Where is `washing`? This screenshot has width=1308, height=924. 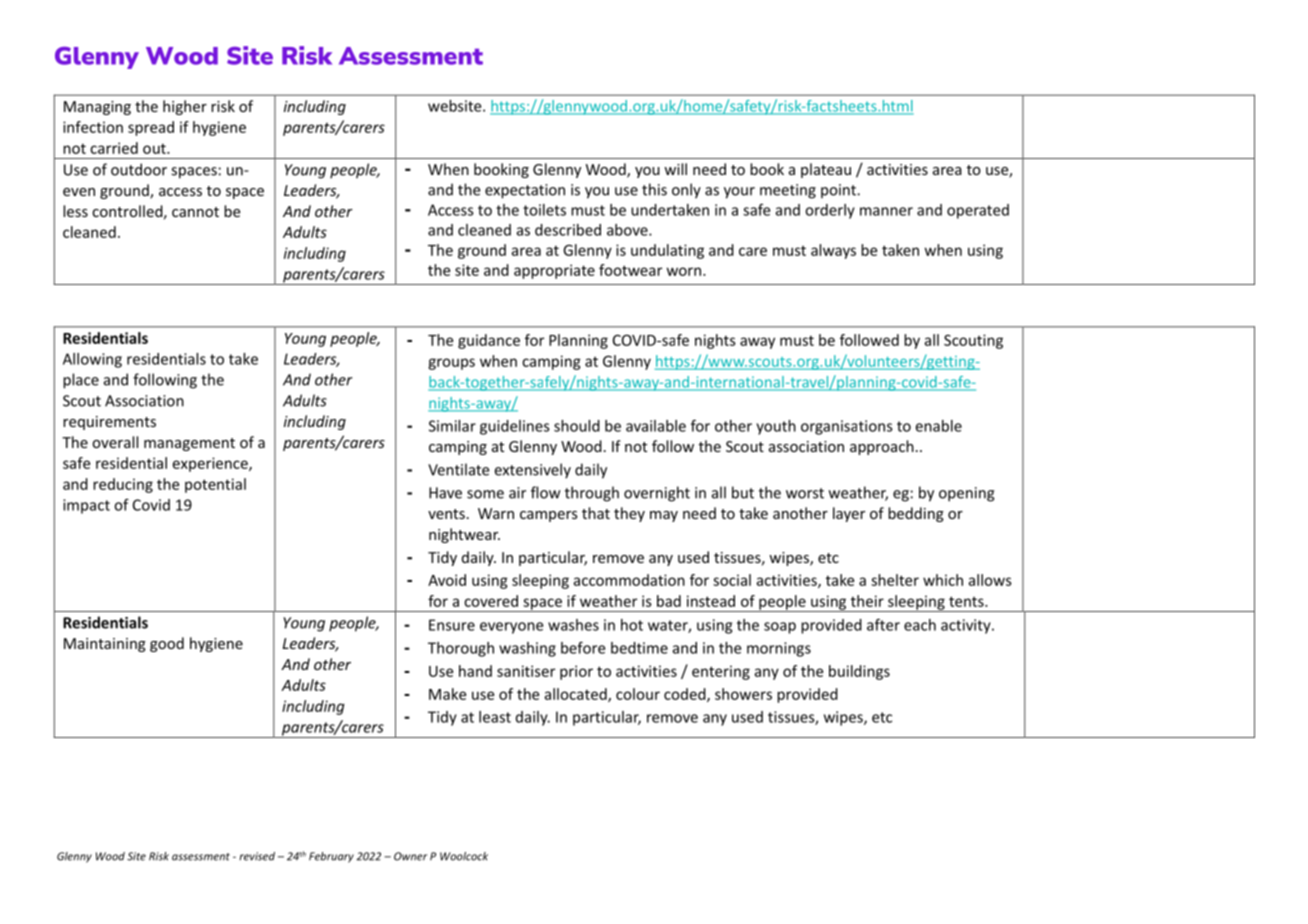 washing is located at coordinates (527, 649).
